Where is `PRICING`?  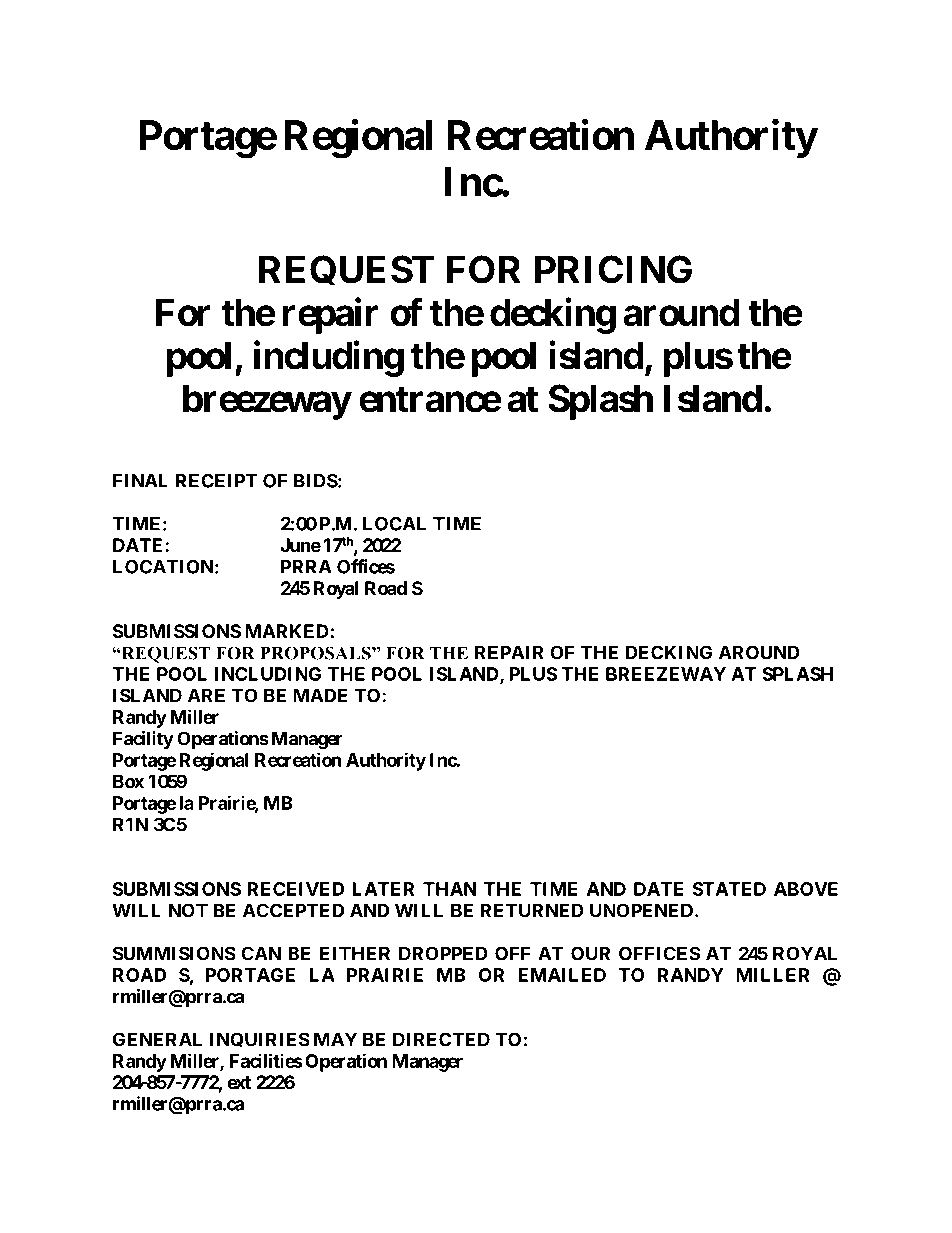
PRICING is located at coordinates (613, 269).
